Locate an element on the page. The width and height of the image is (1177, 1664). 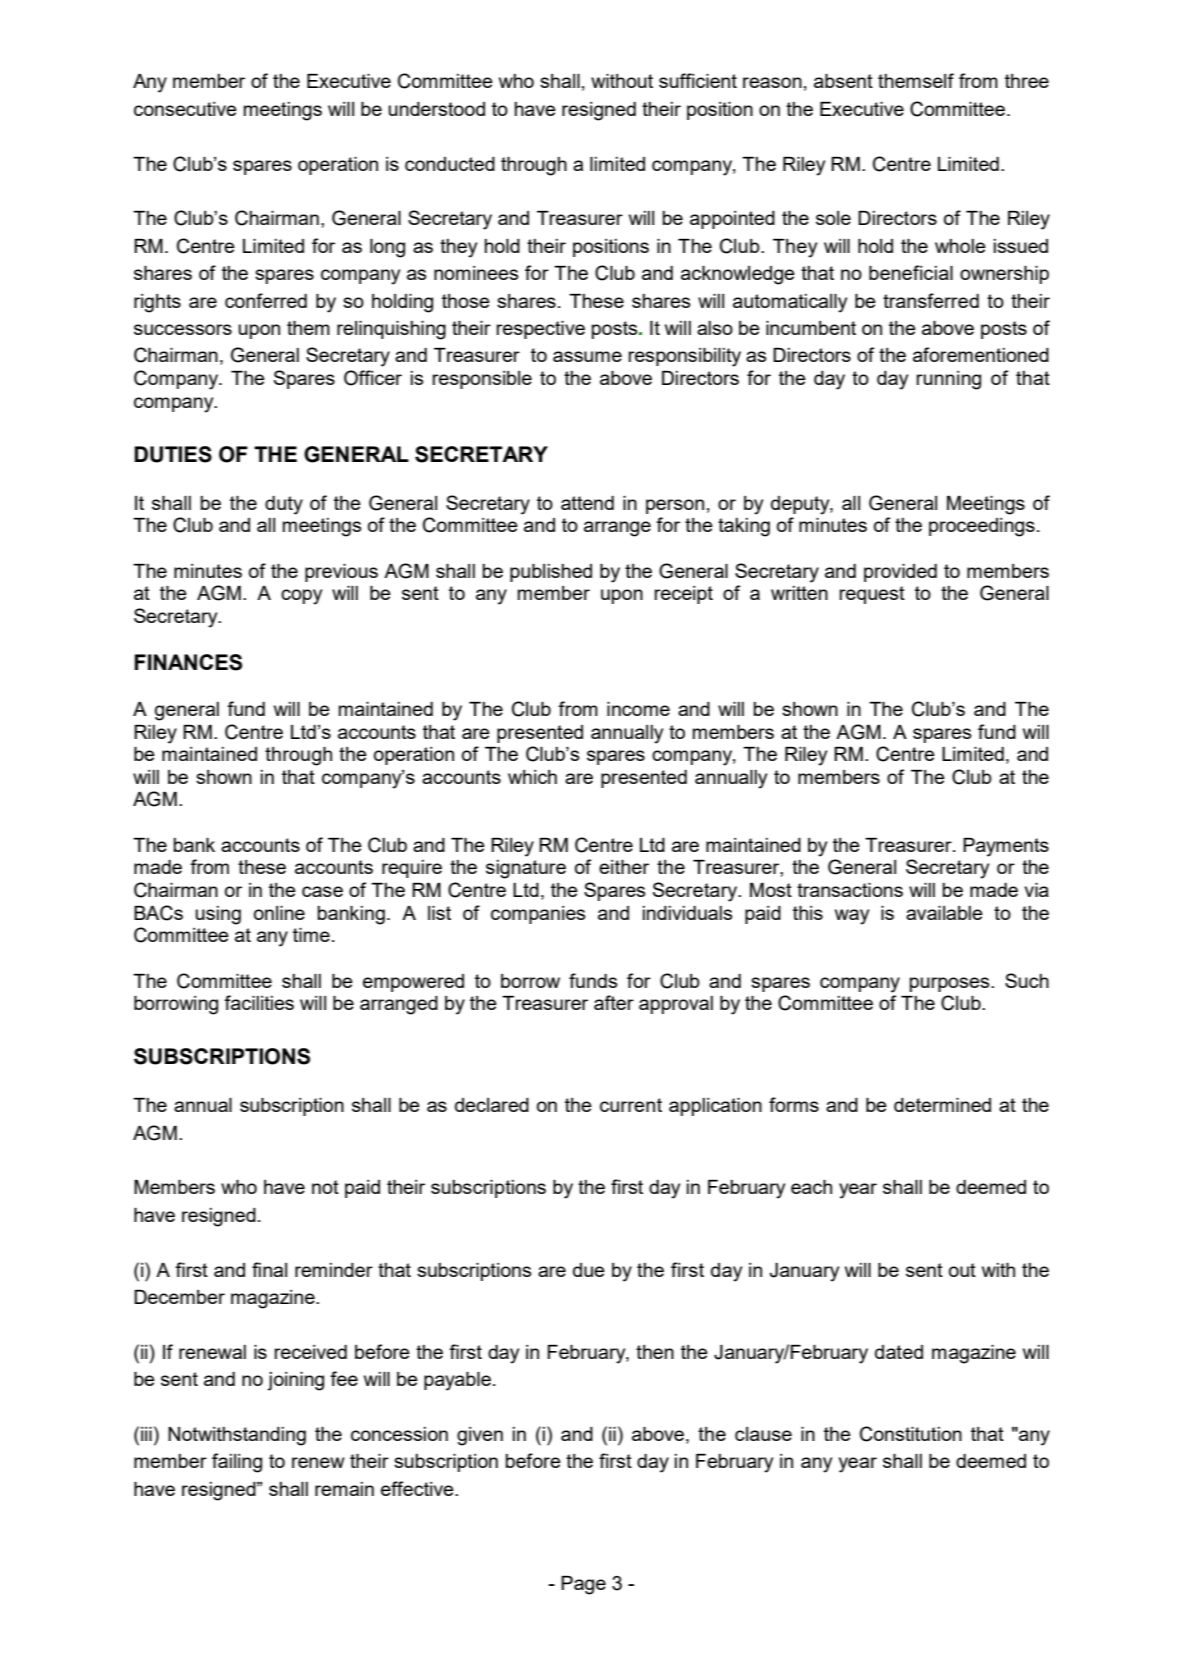
failing is located at coordinates (237, 1463).
